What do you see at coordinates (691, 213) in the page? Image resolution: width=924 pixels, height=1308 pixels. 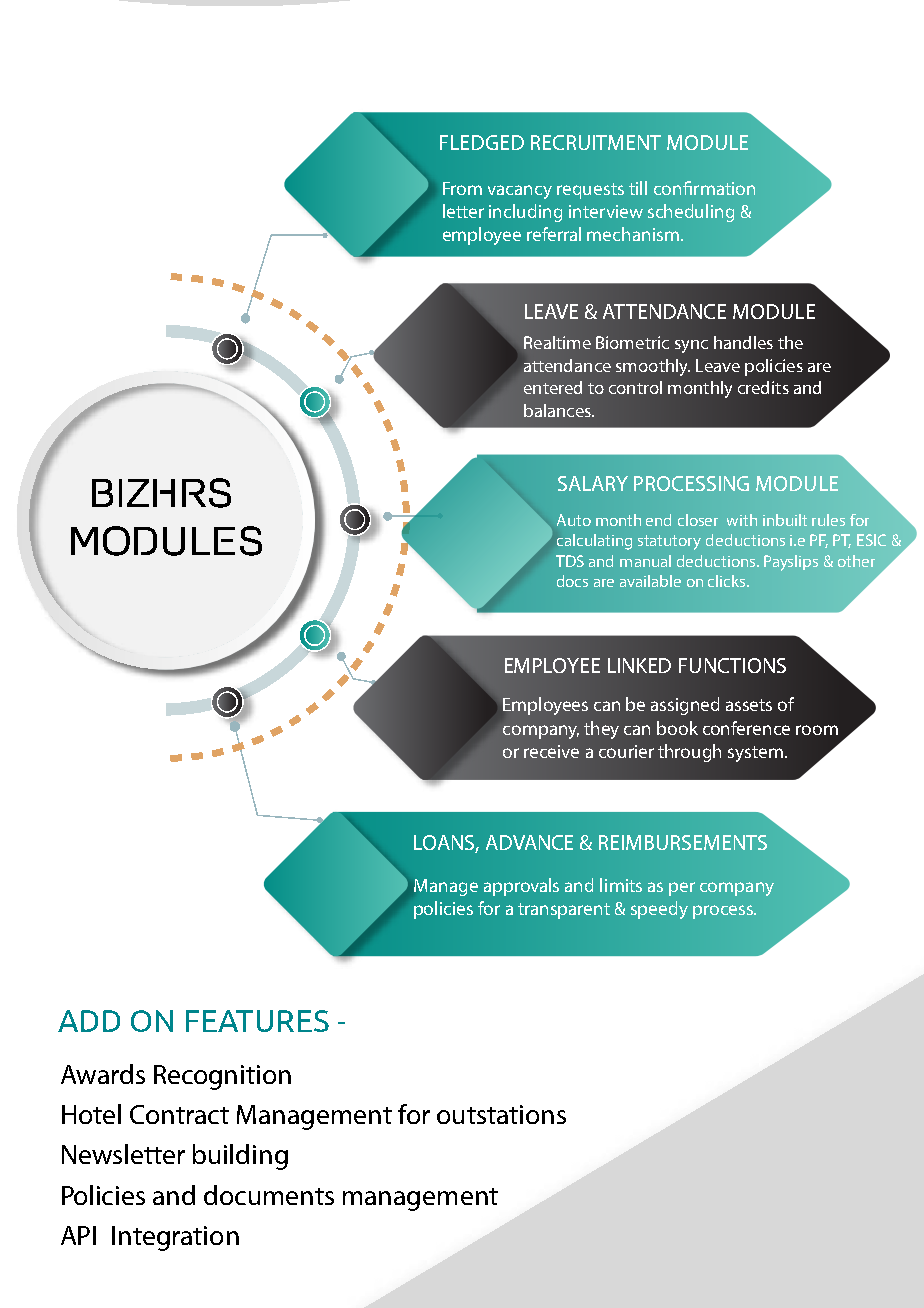 I see `scheduling` at bounding box center [691, 213].
